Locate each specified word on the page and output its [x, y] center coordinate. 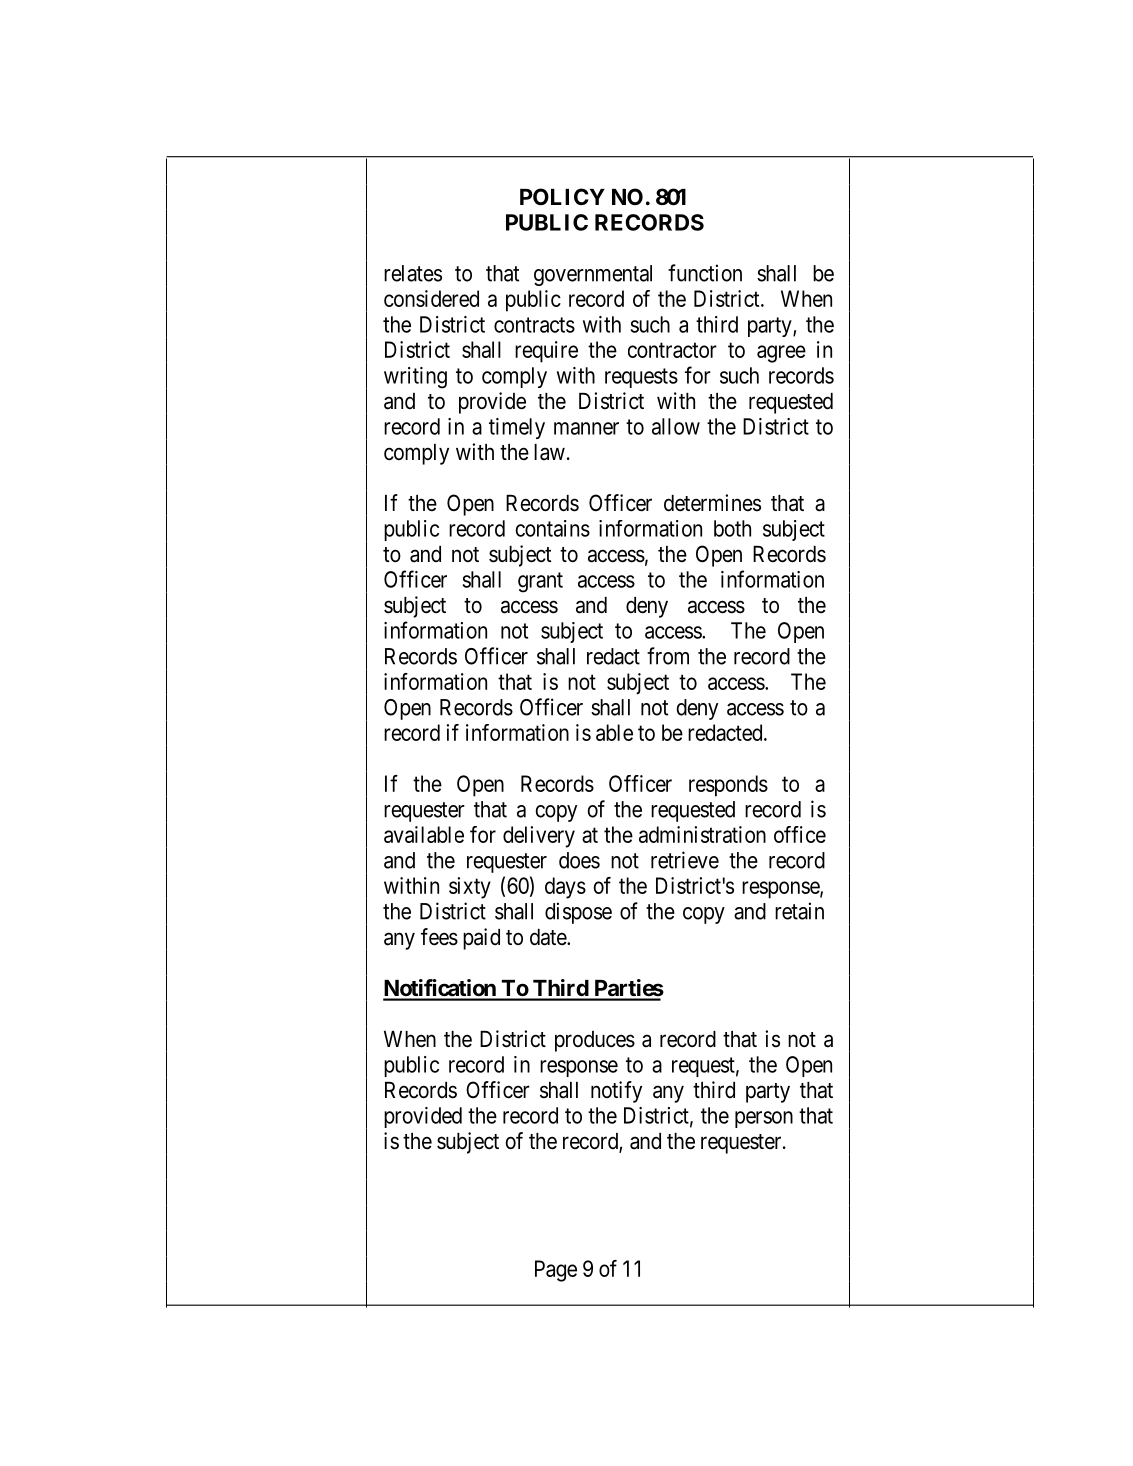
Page [556, 1271]
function [705, 273]
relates [413, 273]
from [668, 656]
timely [517, 428]
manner [586, 428]
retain [799, 911]
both [732, 528]
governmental [593, 275]
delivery [539, 837]
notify [616, 1092]
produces [595, 1041]
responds [728, 786]
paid [481, 939]
